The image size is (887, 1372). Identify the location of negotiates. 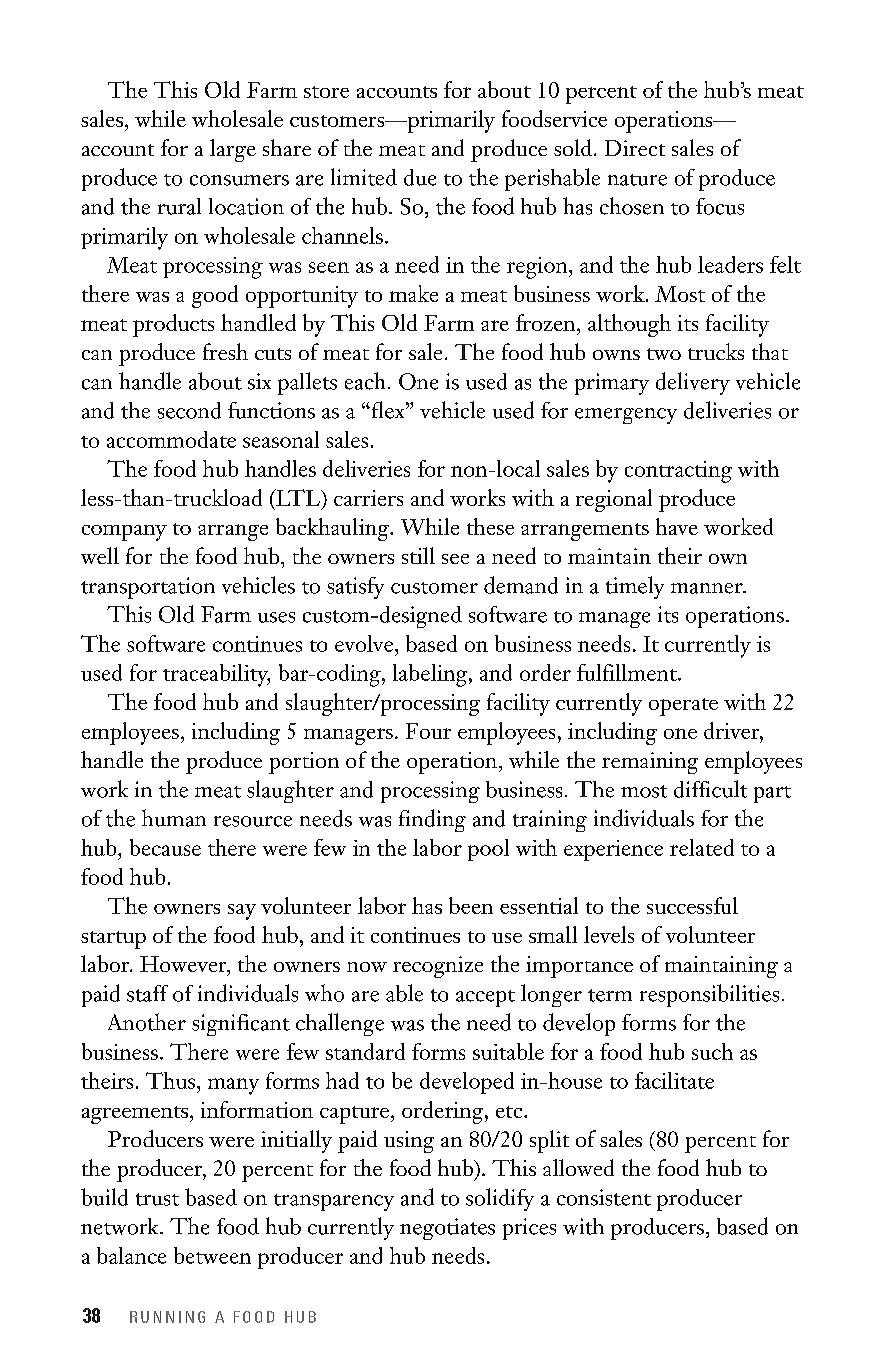
(447, 1229).
